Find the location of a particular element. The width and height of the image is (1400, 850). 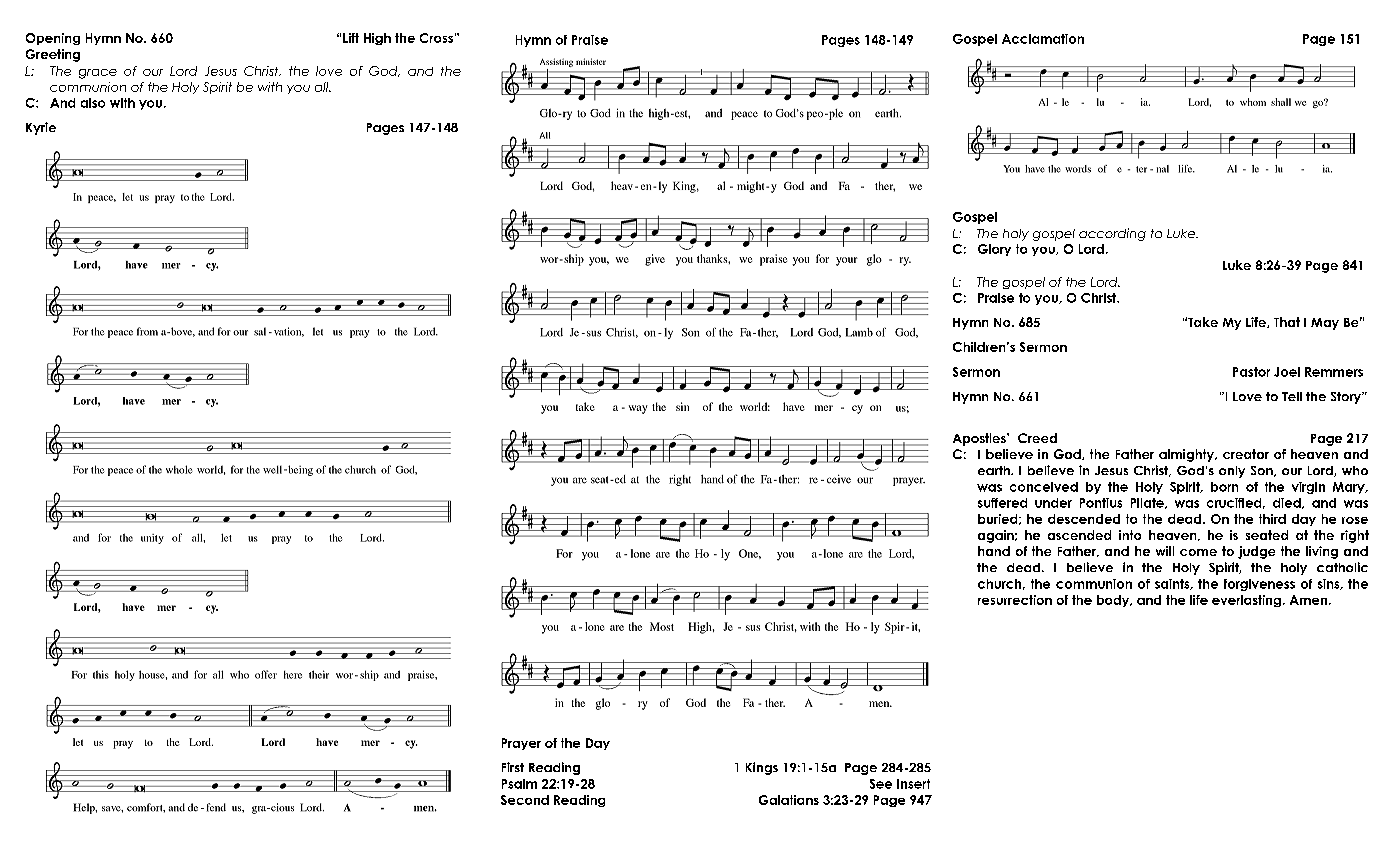

Creed is located at coordinates (1037, 438).
